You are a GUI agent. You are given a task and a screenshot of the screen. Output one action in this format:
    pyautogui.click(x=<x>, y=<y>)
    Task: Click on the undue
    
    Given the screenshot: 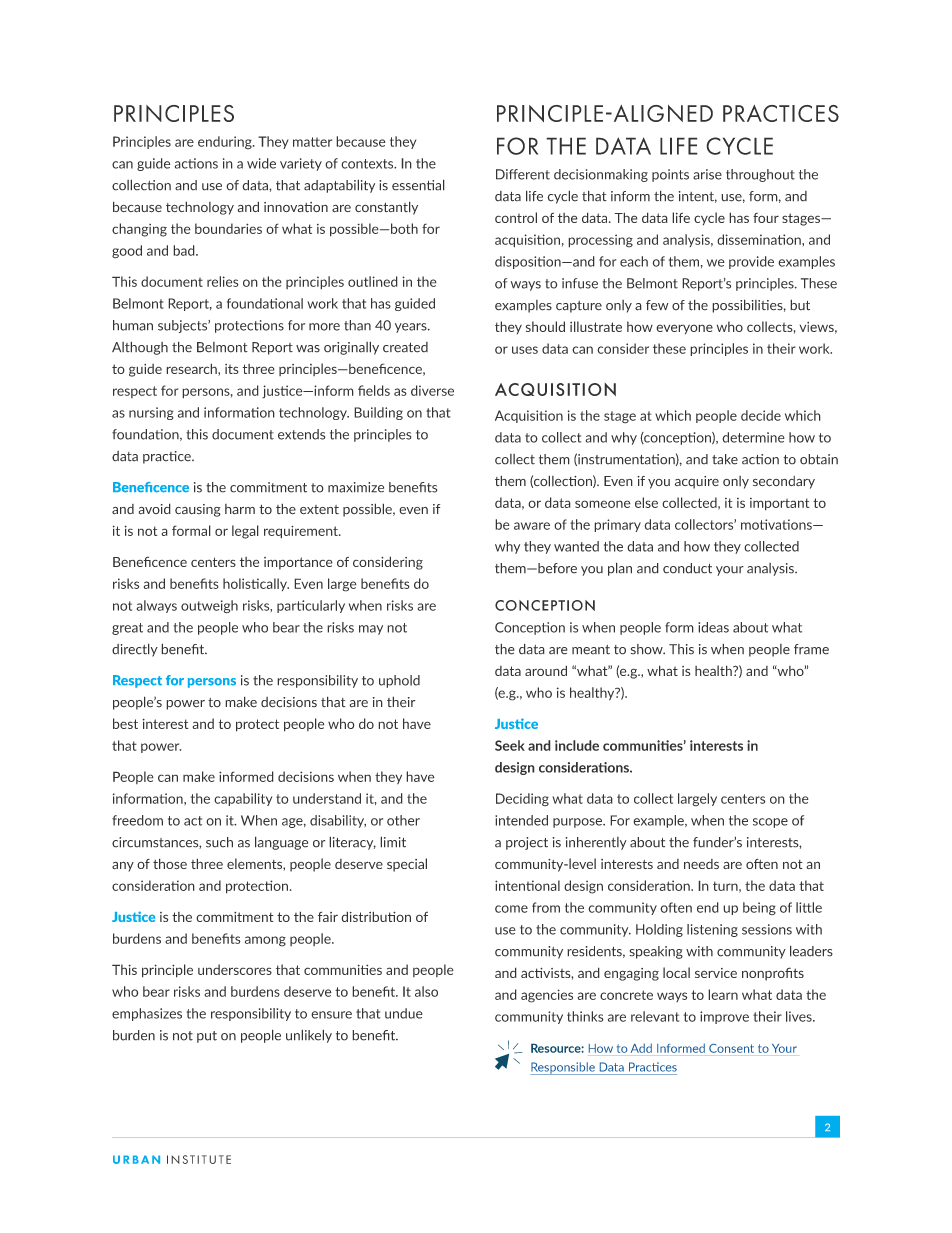 What is the action you would take?
    pyautogui.click(x=404, y=1013)
